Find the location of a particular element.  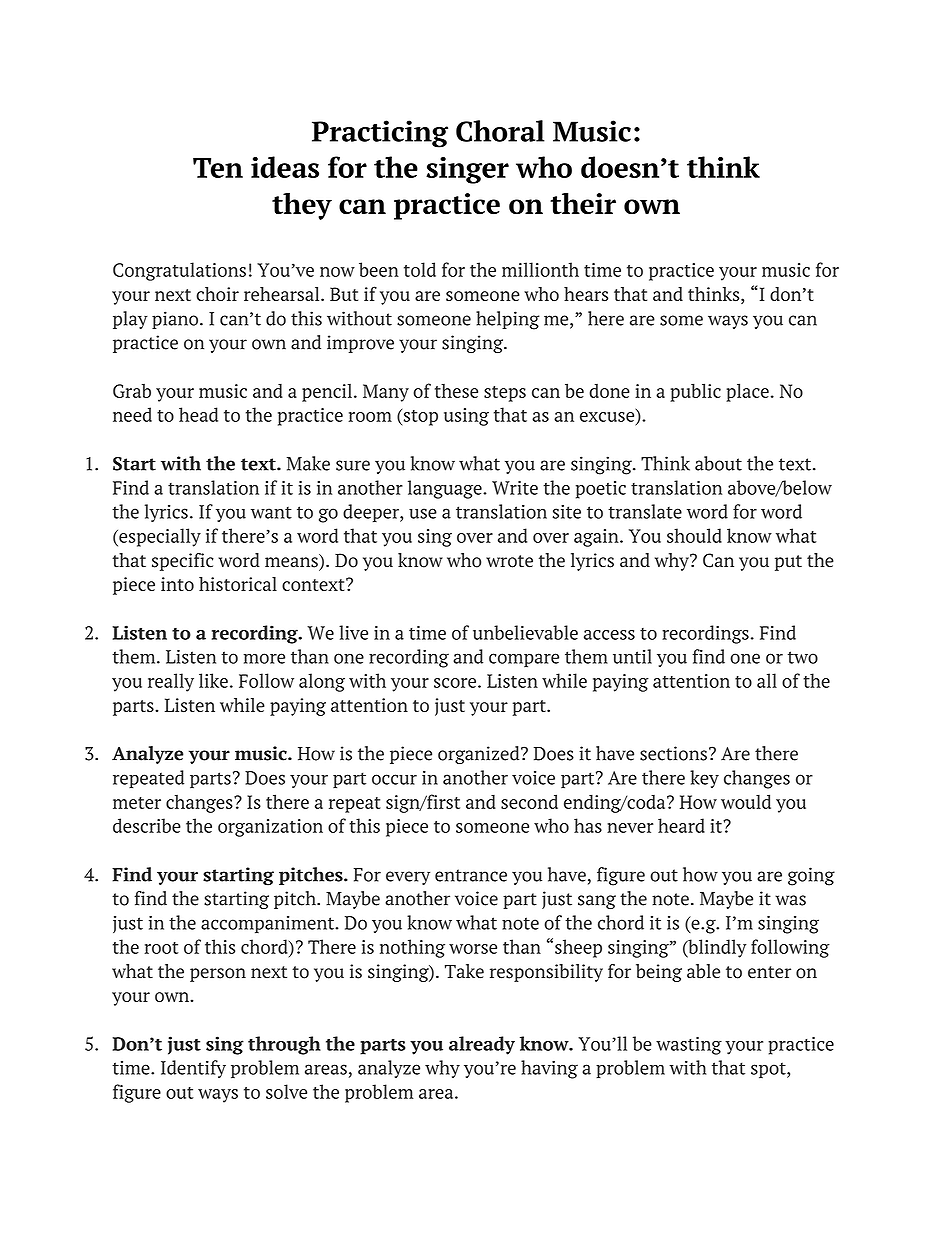

about is located at coordinates (718, 463).
